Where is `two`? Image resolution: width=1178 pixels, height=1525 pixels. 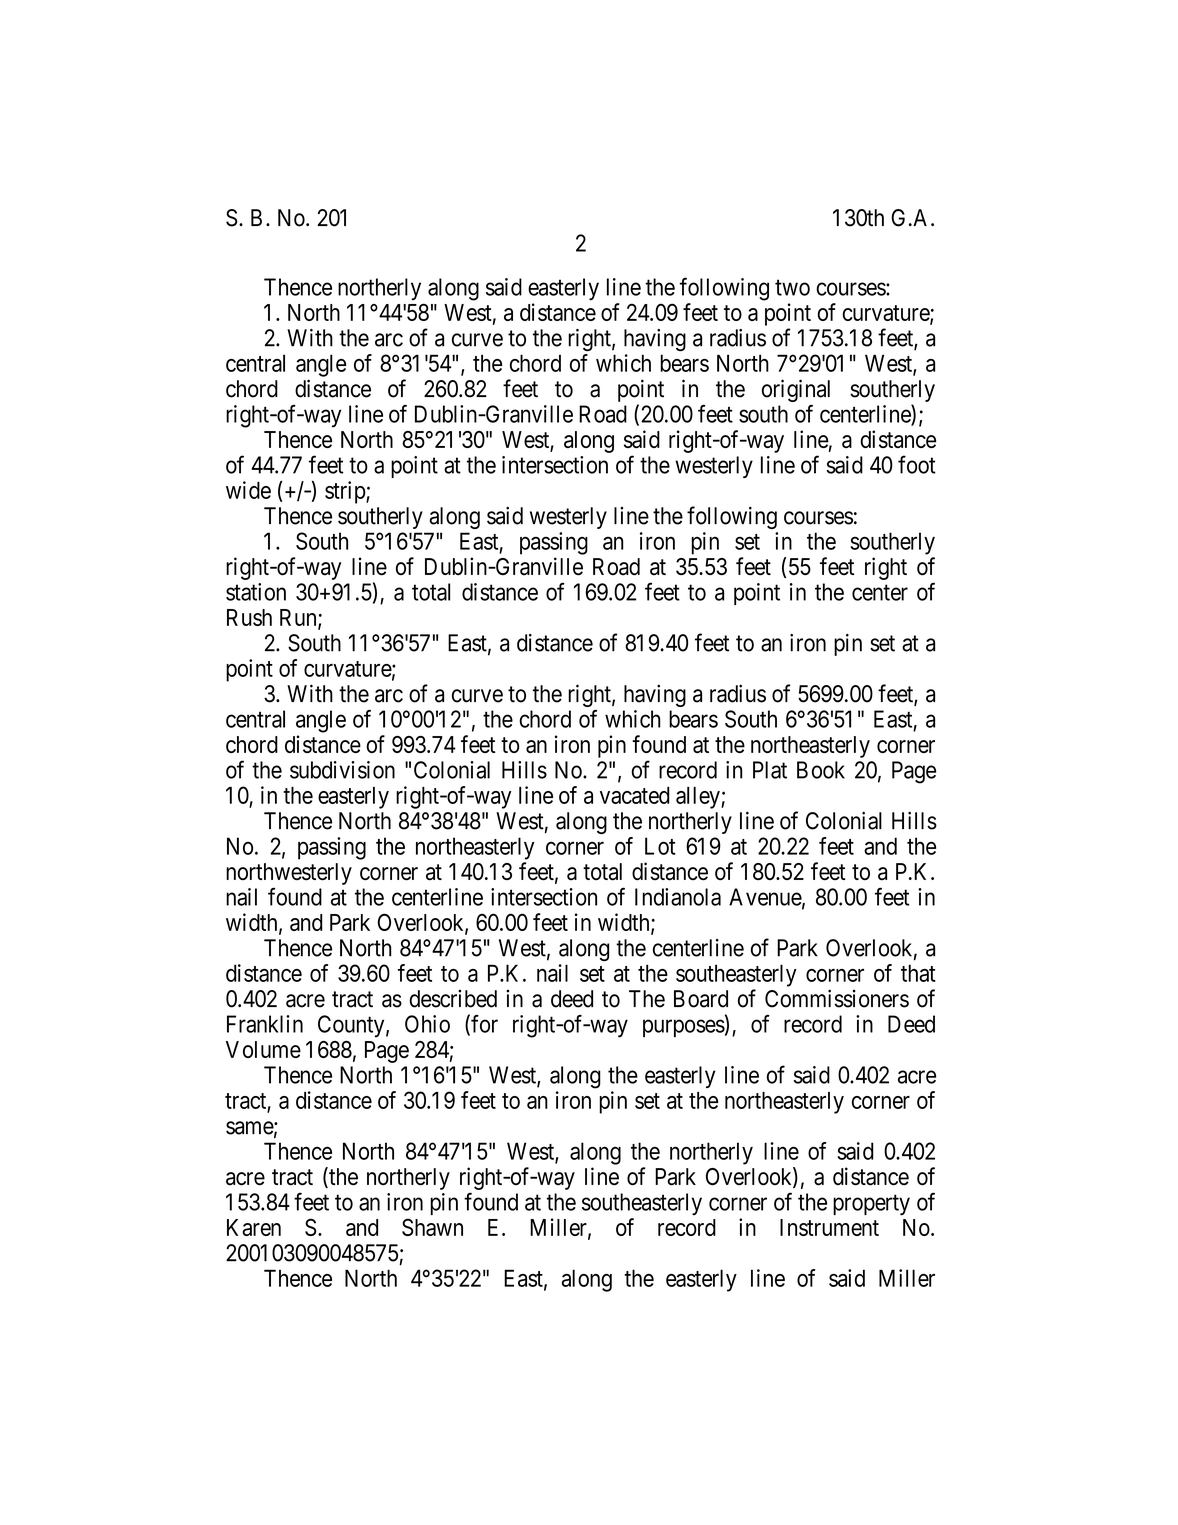 two is located at coordinates (792, 288).
